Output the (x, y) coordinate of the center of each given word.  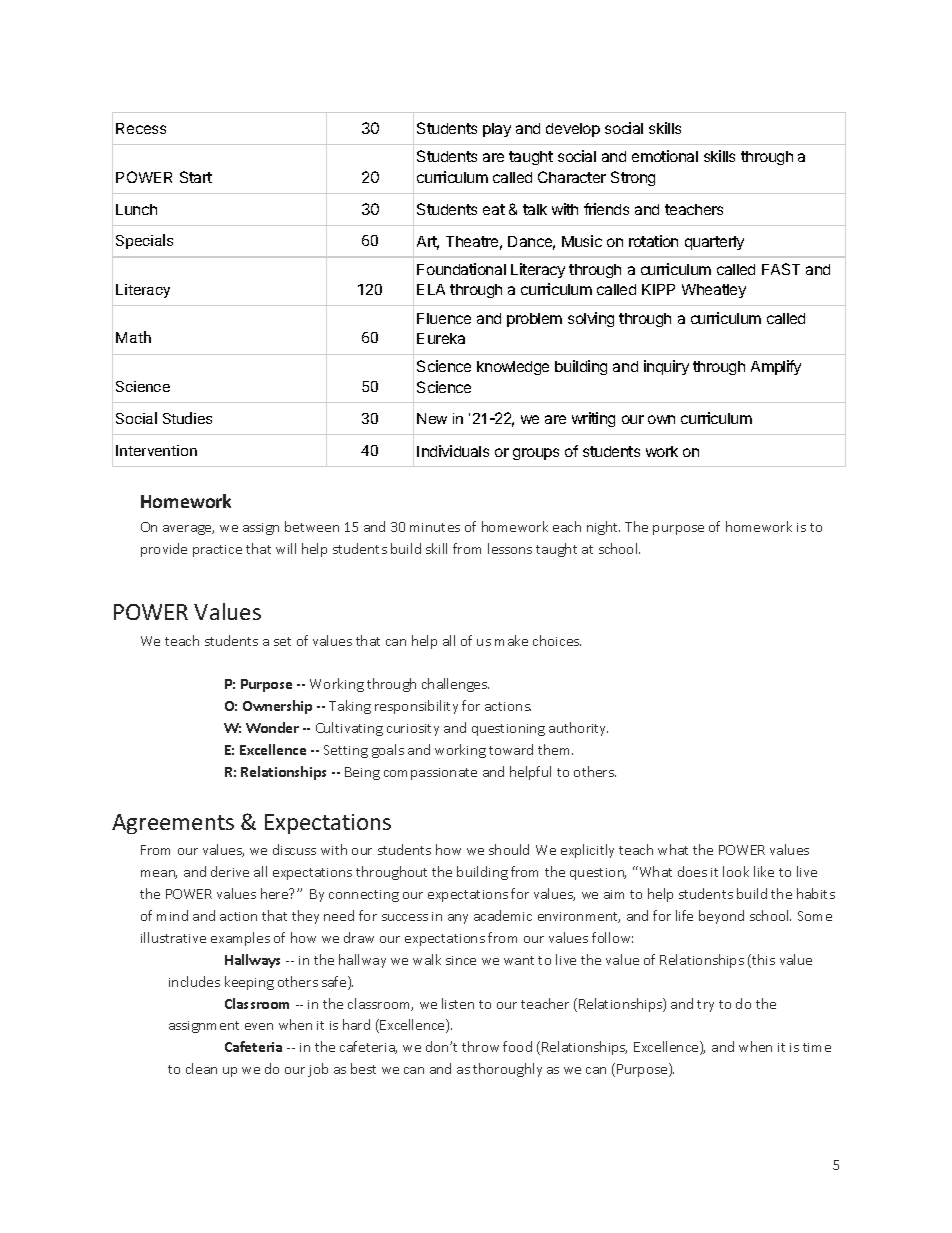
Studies (187, 418)
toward (511, 749)
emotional (665, 156)
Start (196, 177)
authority (578, 729)
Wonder (272, 727)
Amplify (776, 367)
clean (201, 1068)
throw (480, 1046)
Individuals (453, 451)
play (497, 130)
